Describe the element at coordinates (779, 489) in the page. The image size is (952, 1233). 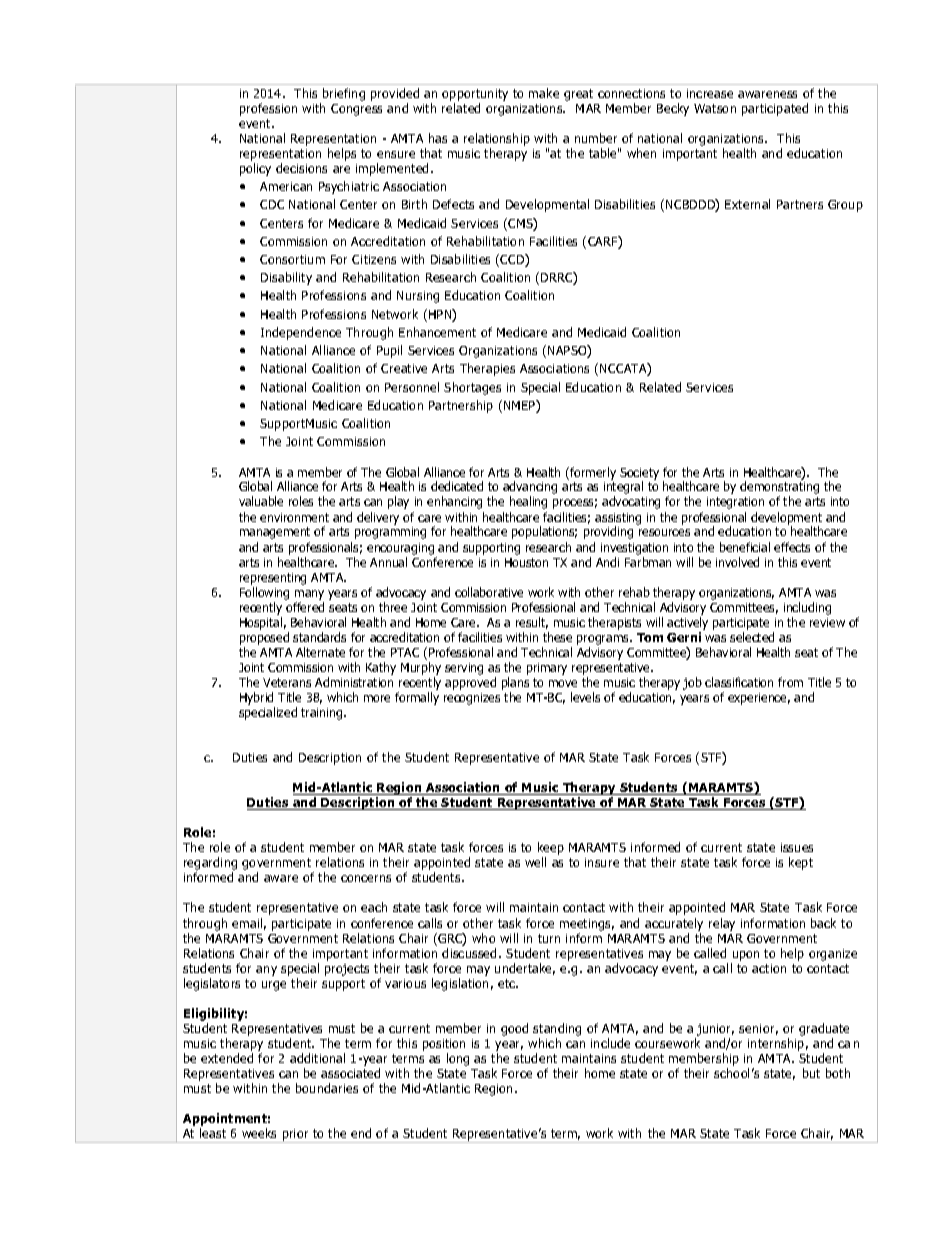
I see `demonstrating` at that location.
